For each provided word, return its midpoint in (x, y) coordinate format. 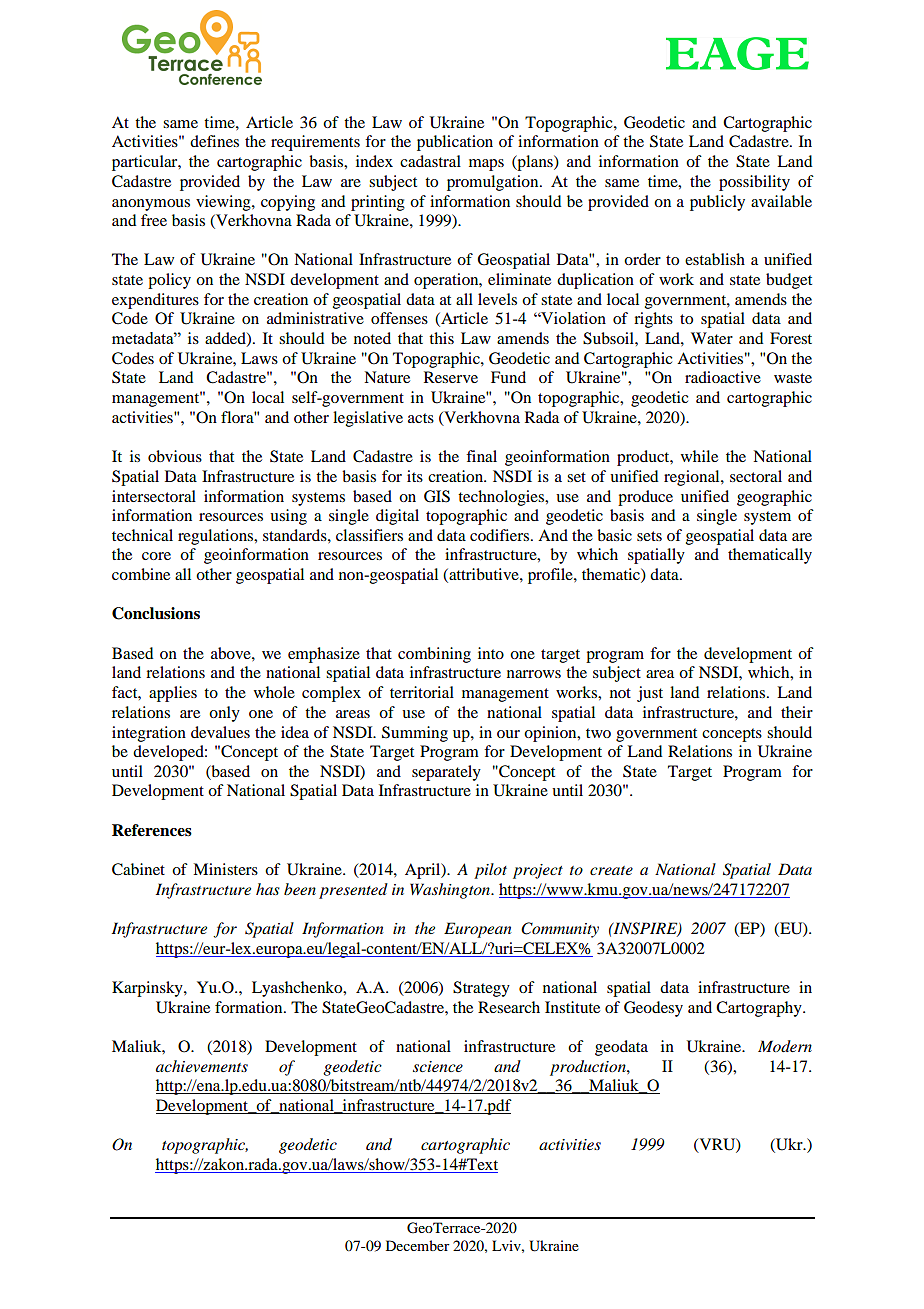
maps (486, 165)
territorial (422, 692)
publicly (717, 203)
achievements (202, 1066)
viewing (224, 203)
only (224, 714)
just (650, 694)
